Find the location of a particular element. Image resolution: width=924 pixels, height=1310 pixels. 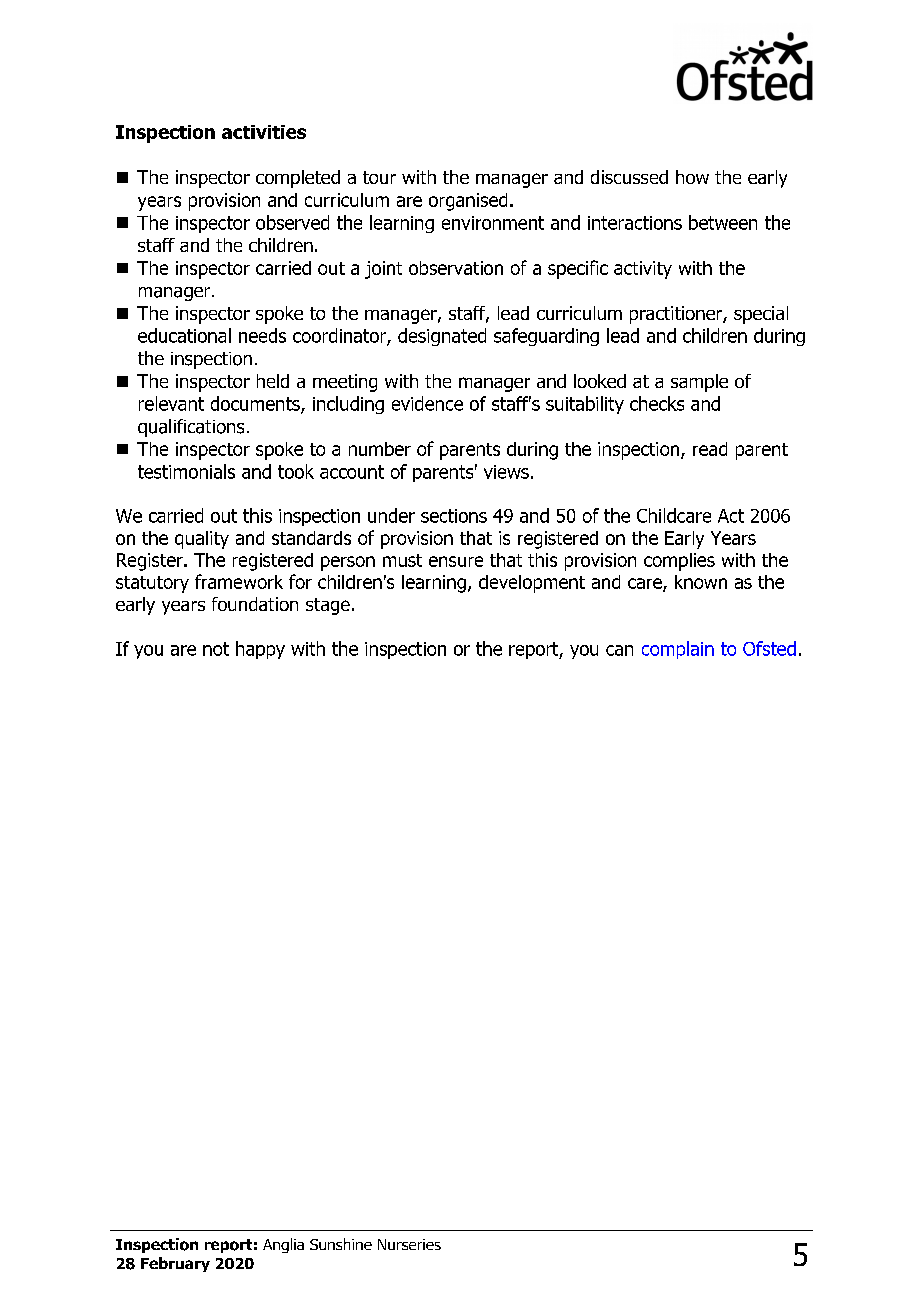

qualifications is located at coordinates (191, 428).
